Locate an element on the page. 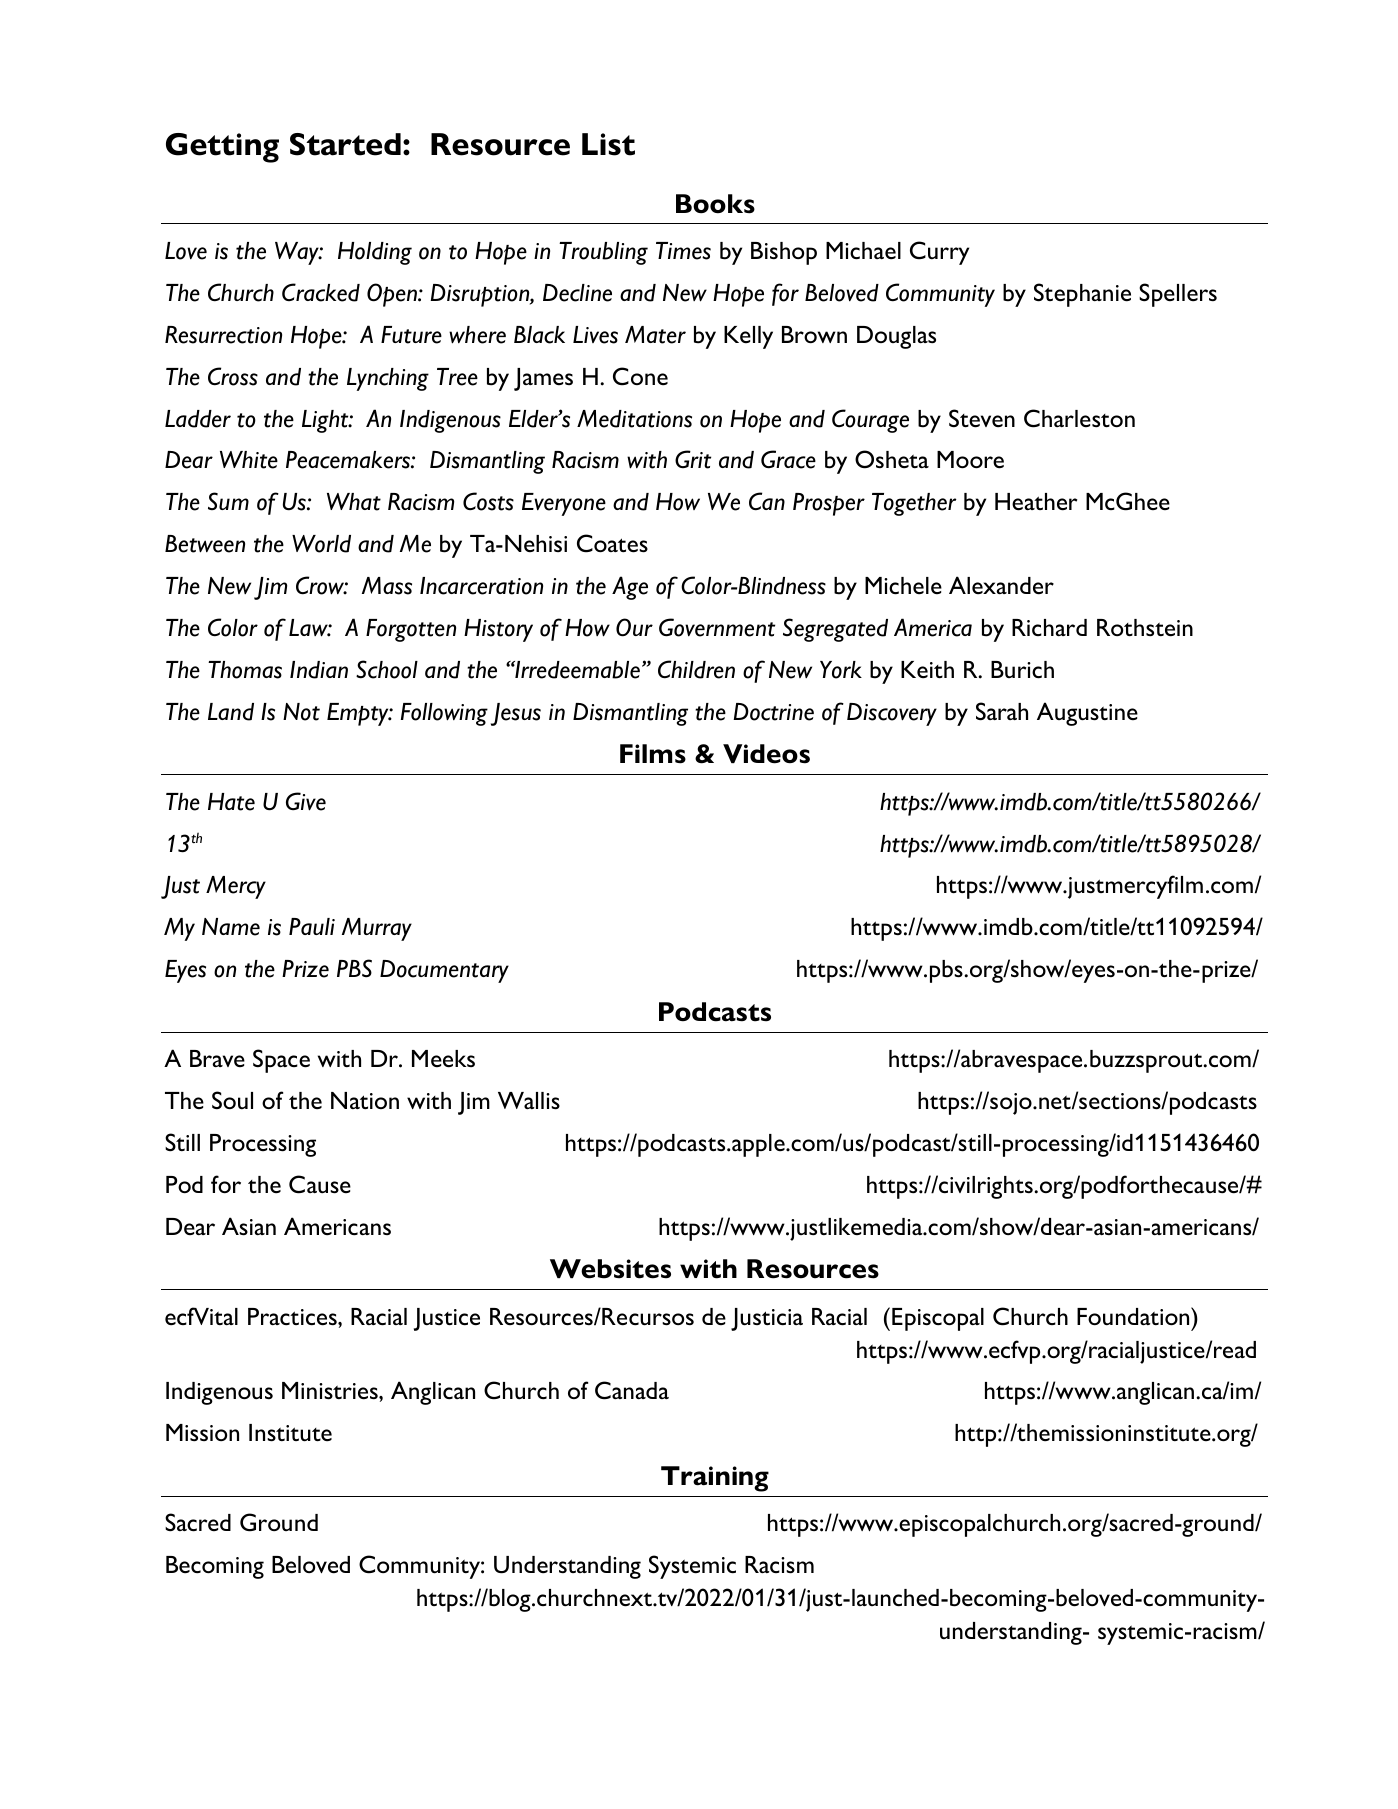 The image size is (1398, 1809). Started is located at coordinates (345, 144).
